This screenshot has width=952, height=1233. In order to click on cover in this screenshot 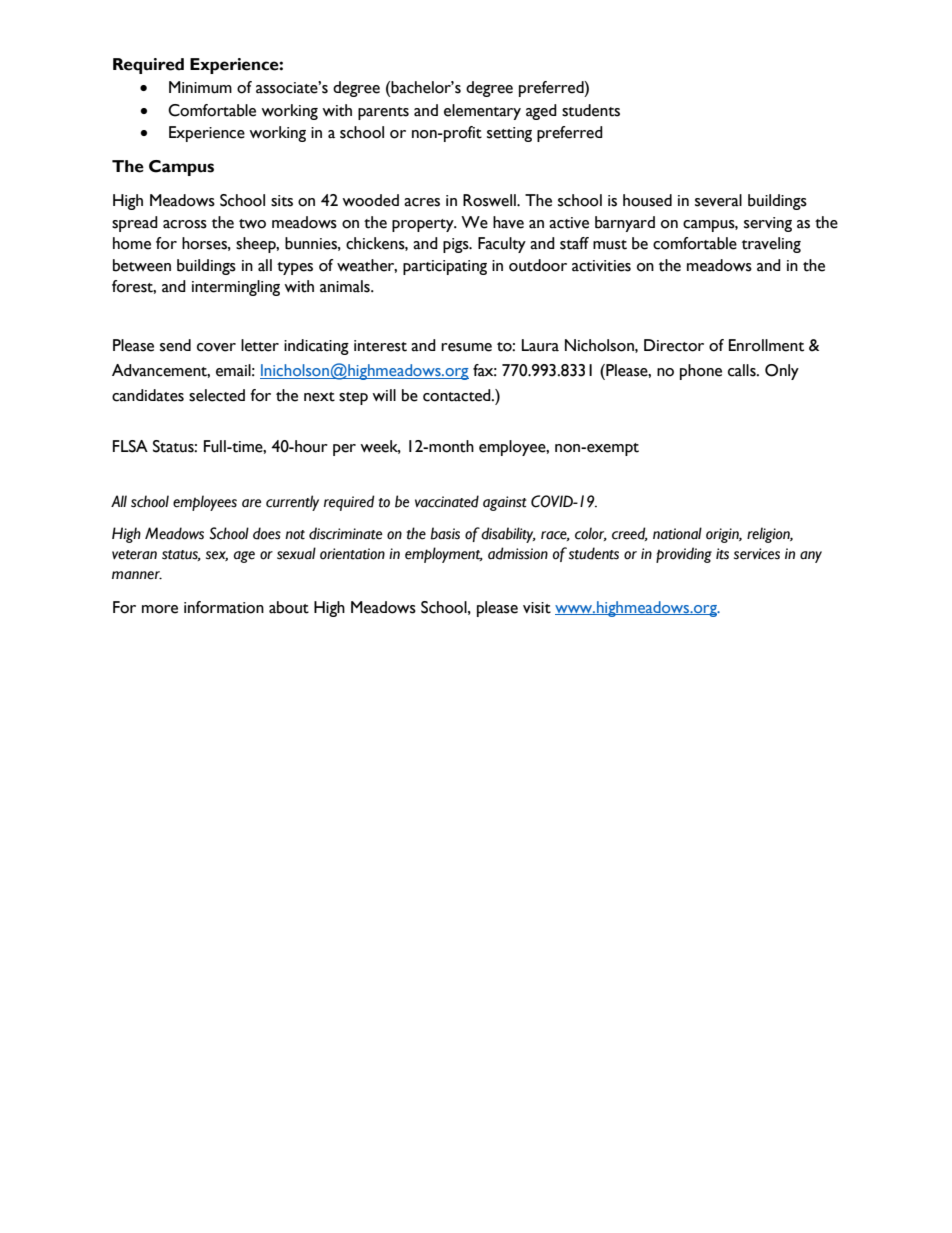, I will do `click(216, 347)`.
